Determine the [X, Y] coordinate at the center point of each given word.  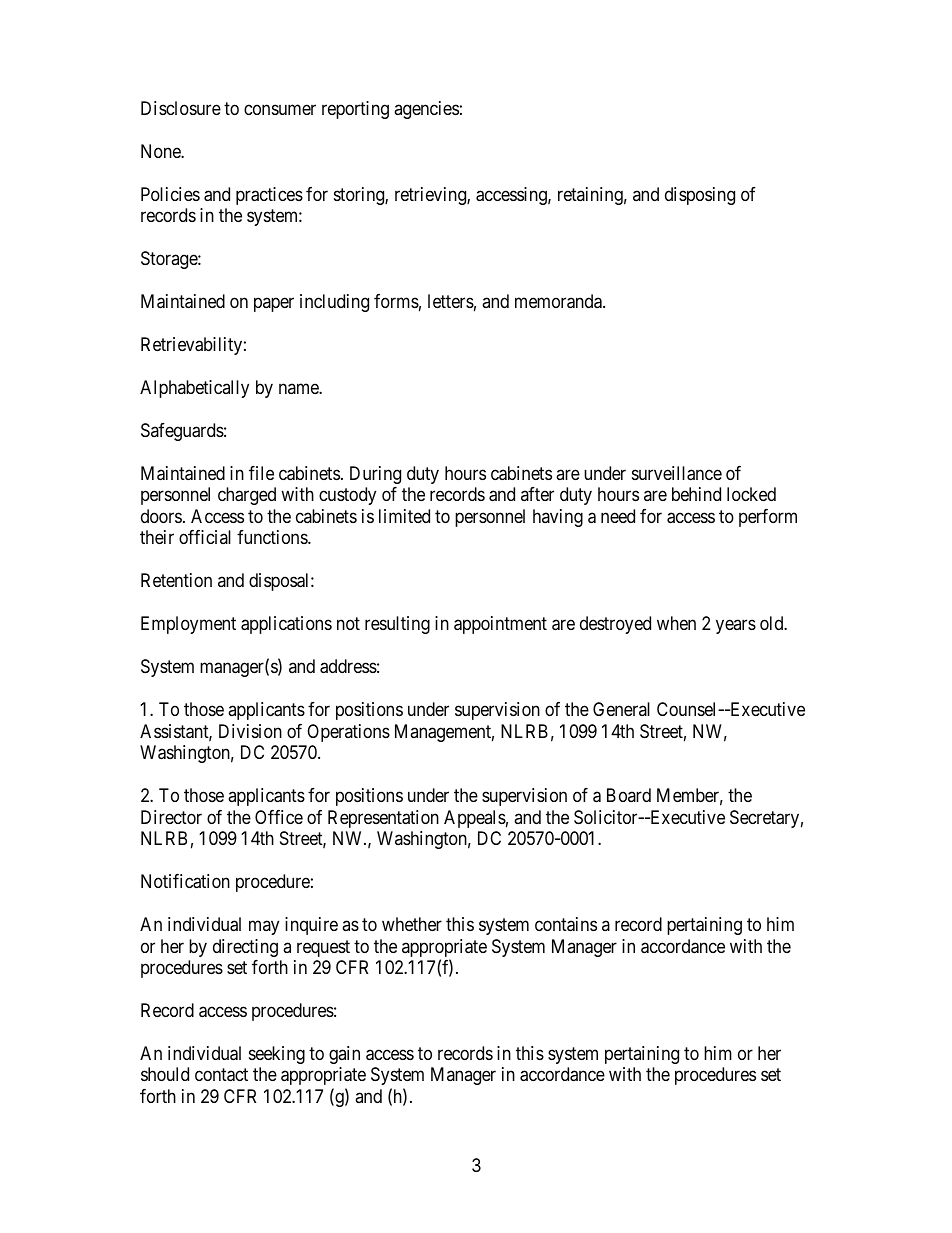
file [261, 473]
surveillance [677, 473]
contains [566, 924]
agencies [426, 110]
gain [344, 1055]
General [621, 709]
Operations [348, 733]
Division [250, 731]
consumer [280, 109]
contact [221, 1075]
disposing [700, 196]
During [375, 475]
